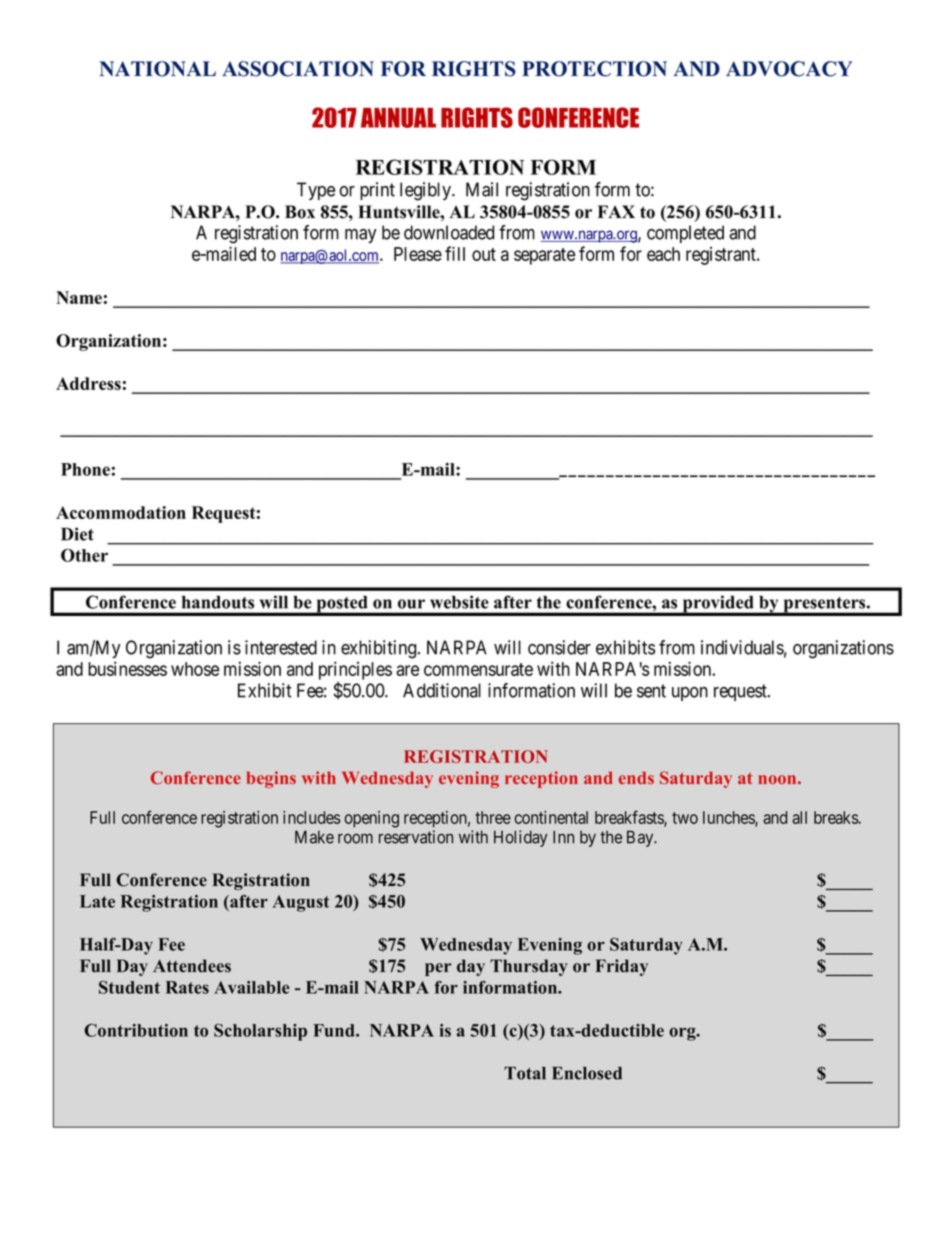  What do you see at coordinates (789, 69) in the image?
I see `ADVOCACY` at bounding box center [789, 69].
